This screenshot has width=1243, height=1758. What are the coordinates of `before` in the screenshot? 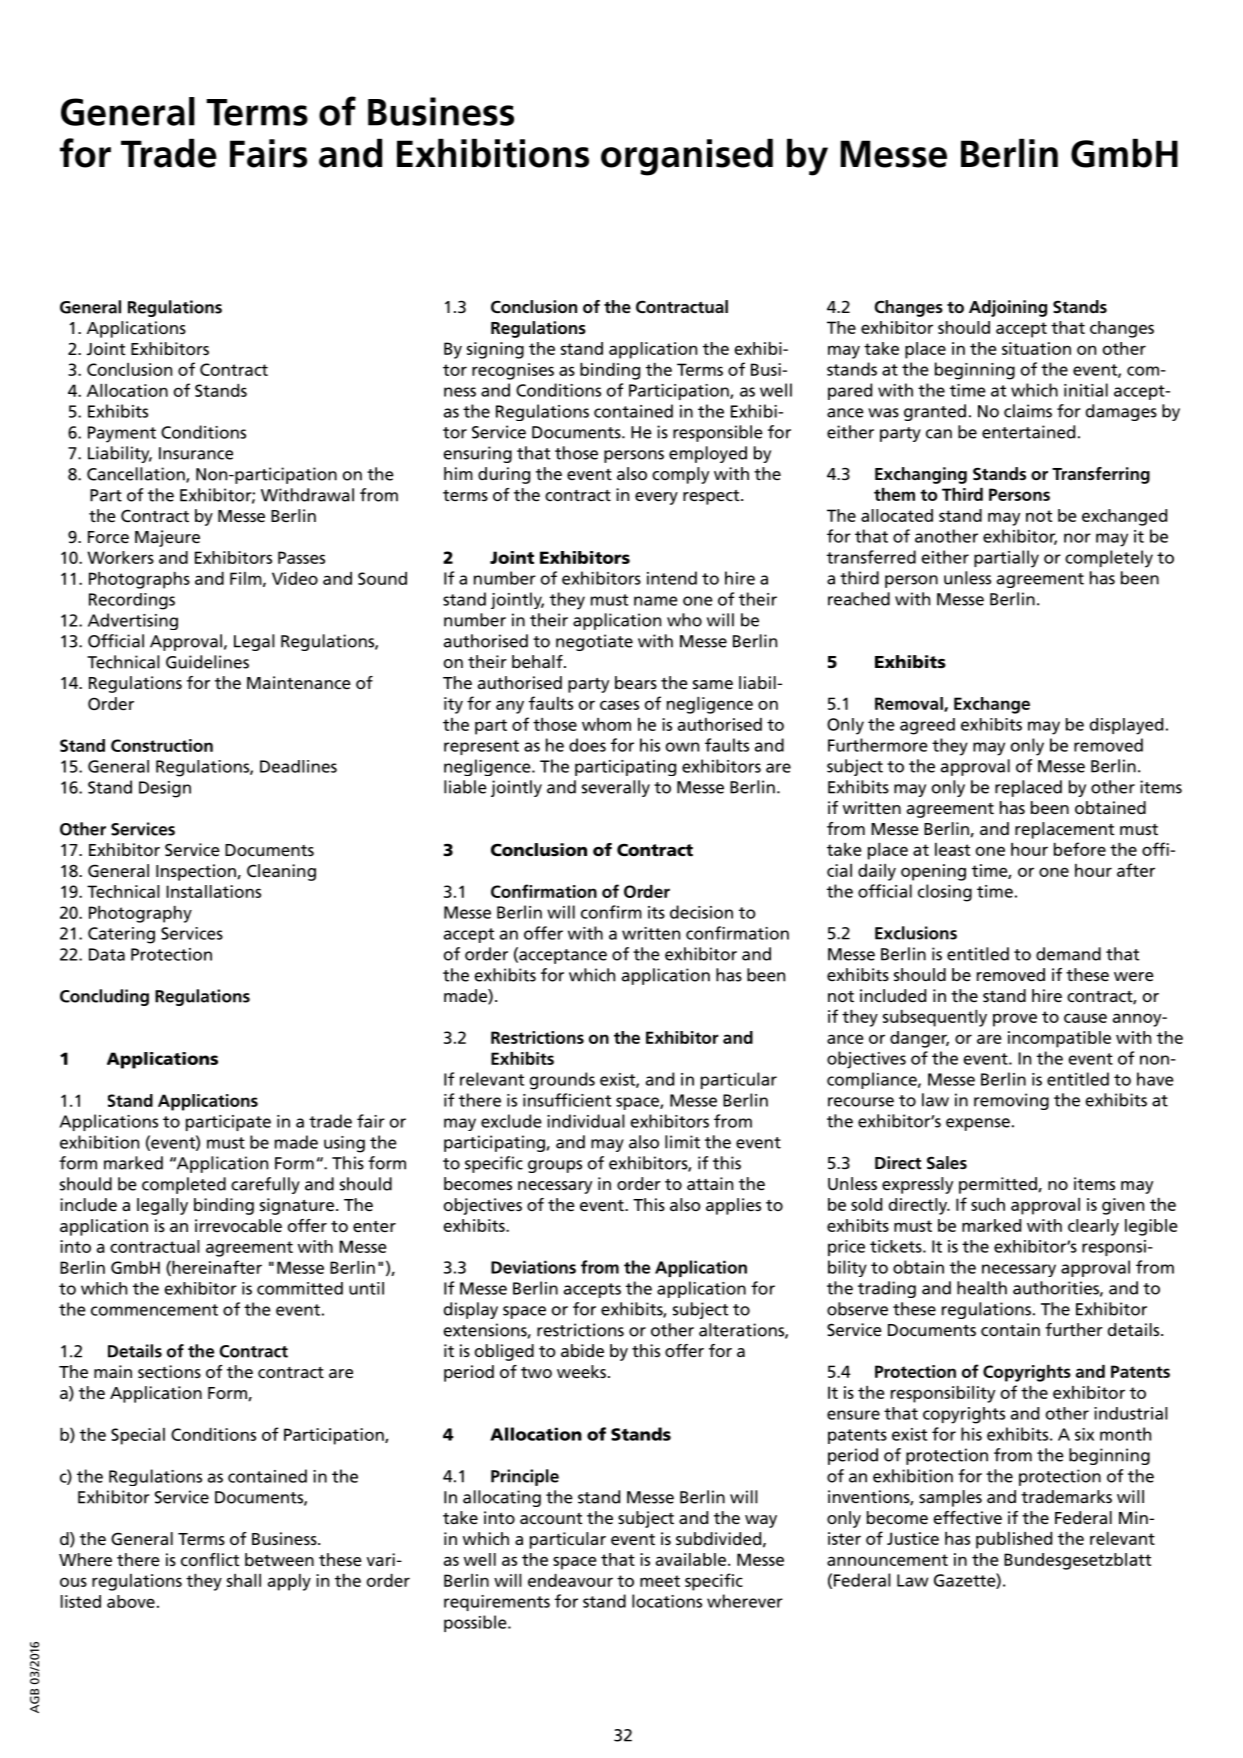 It's located at (1080, 849).
